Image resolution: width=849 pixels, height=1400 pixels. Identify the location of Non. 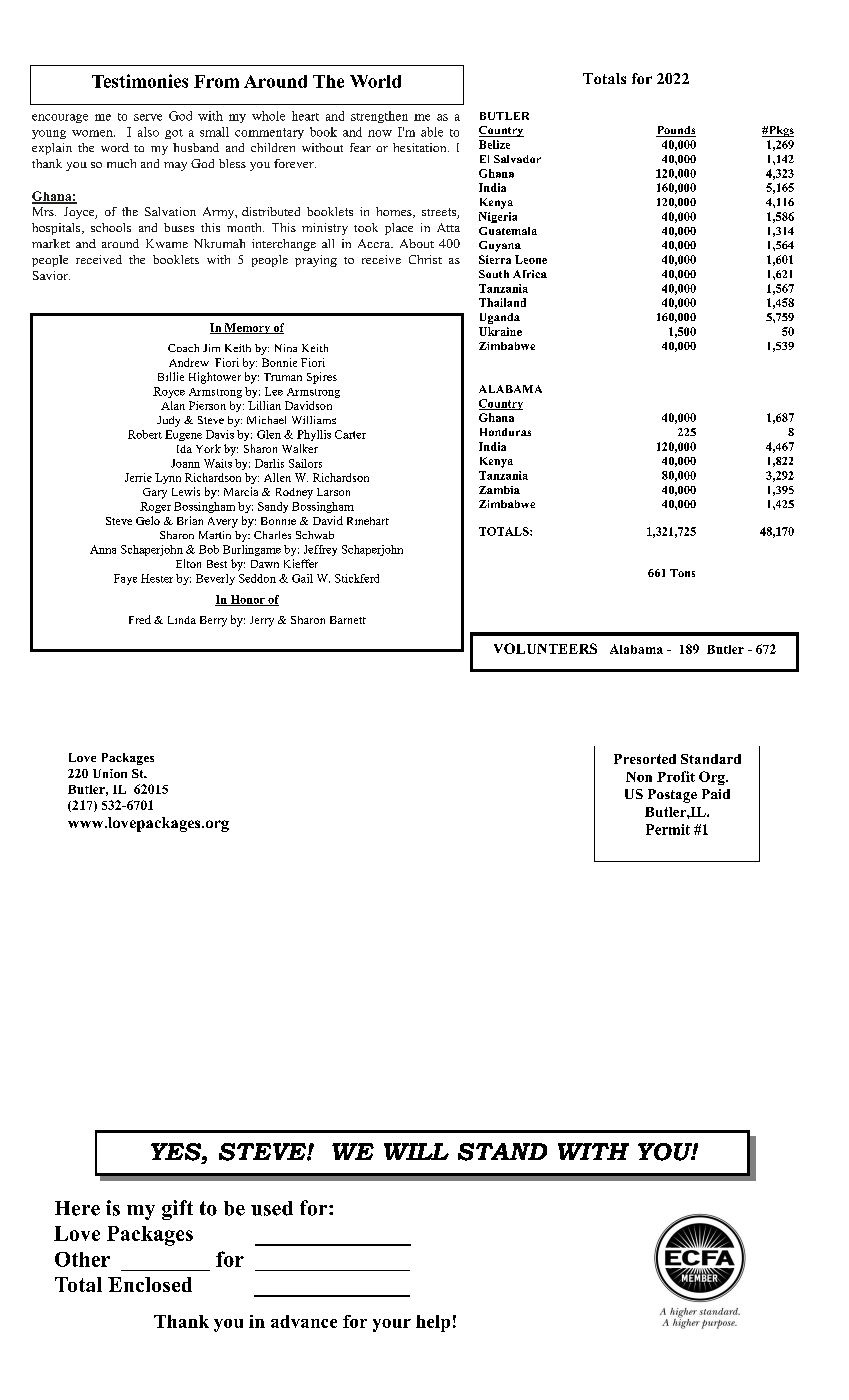
(639, 777).
